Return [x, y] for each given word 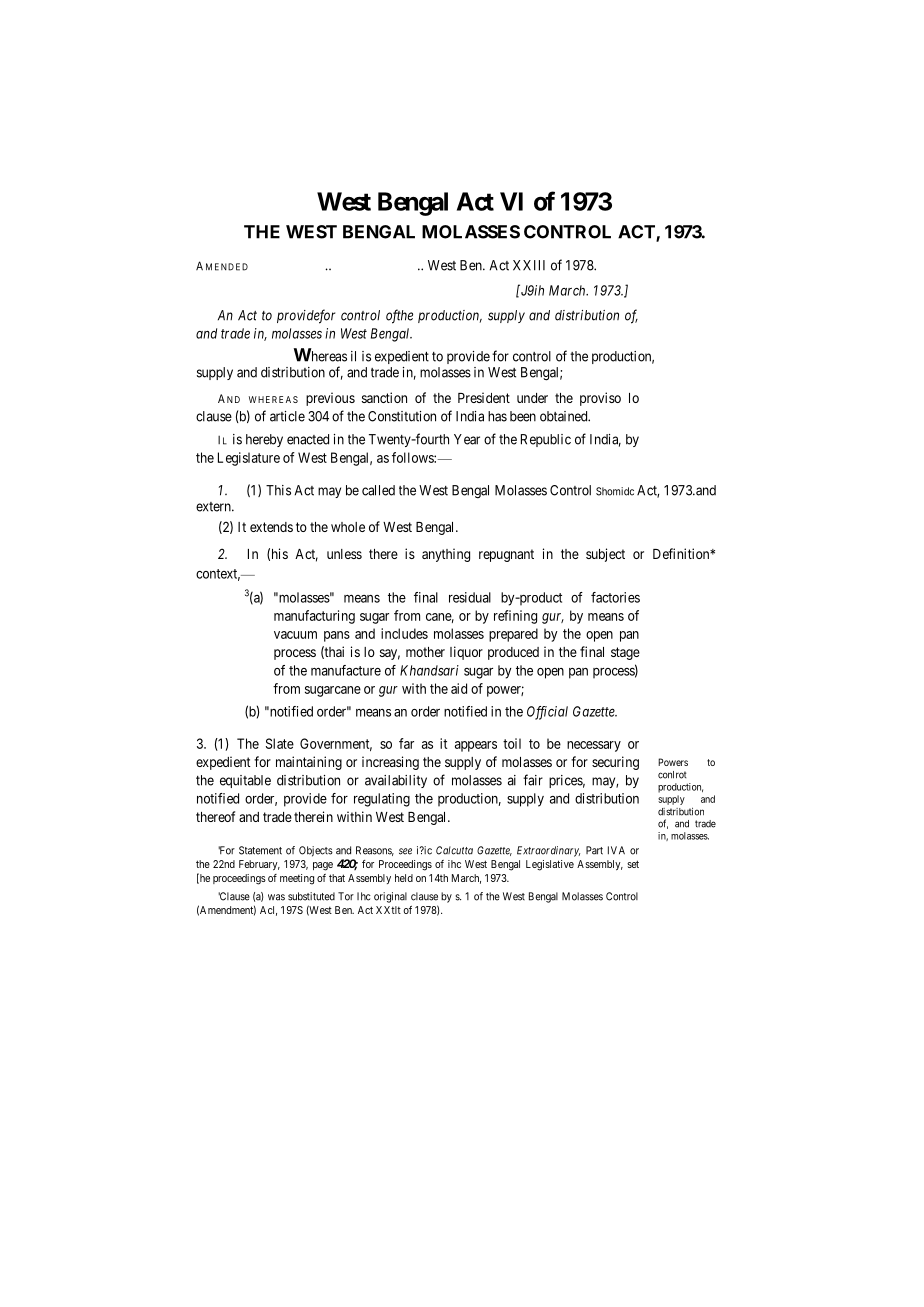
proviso [600, 399]
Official [547, 713]
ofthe [399, 316]
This [278, 490]
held [404, 878]
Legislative [550, 865]
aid [459, 688]
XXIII [529, 265]
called [378, 490]
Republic [546, 440]
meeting [297, 879]
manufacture [346, 670]
